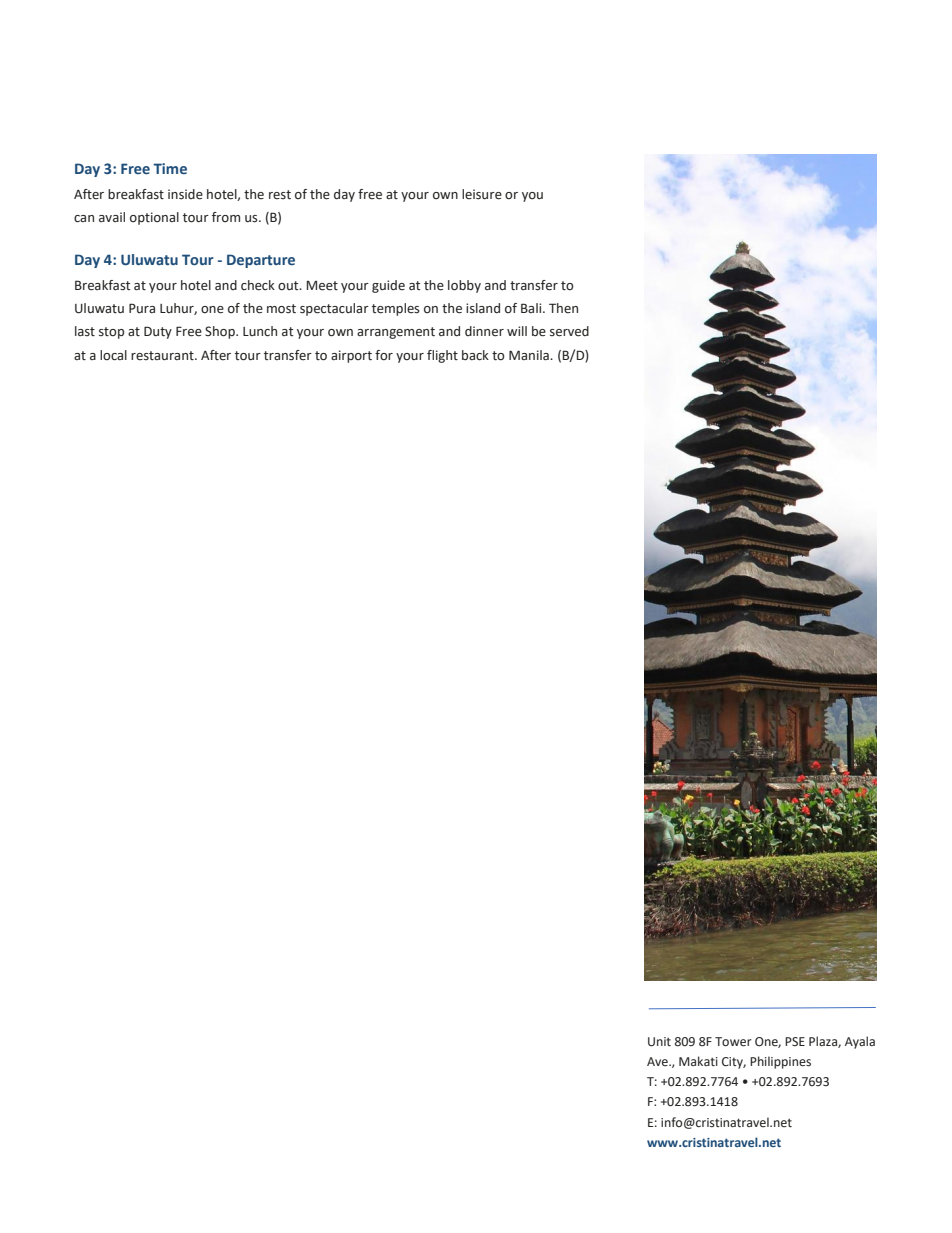  What do you see at coordinates (113, 355) in the screenshot?
I see `local` at bounding box center [113, 355].
